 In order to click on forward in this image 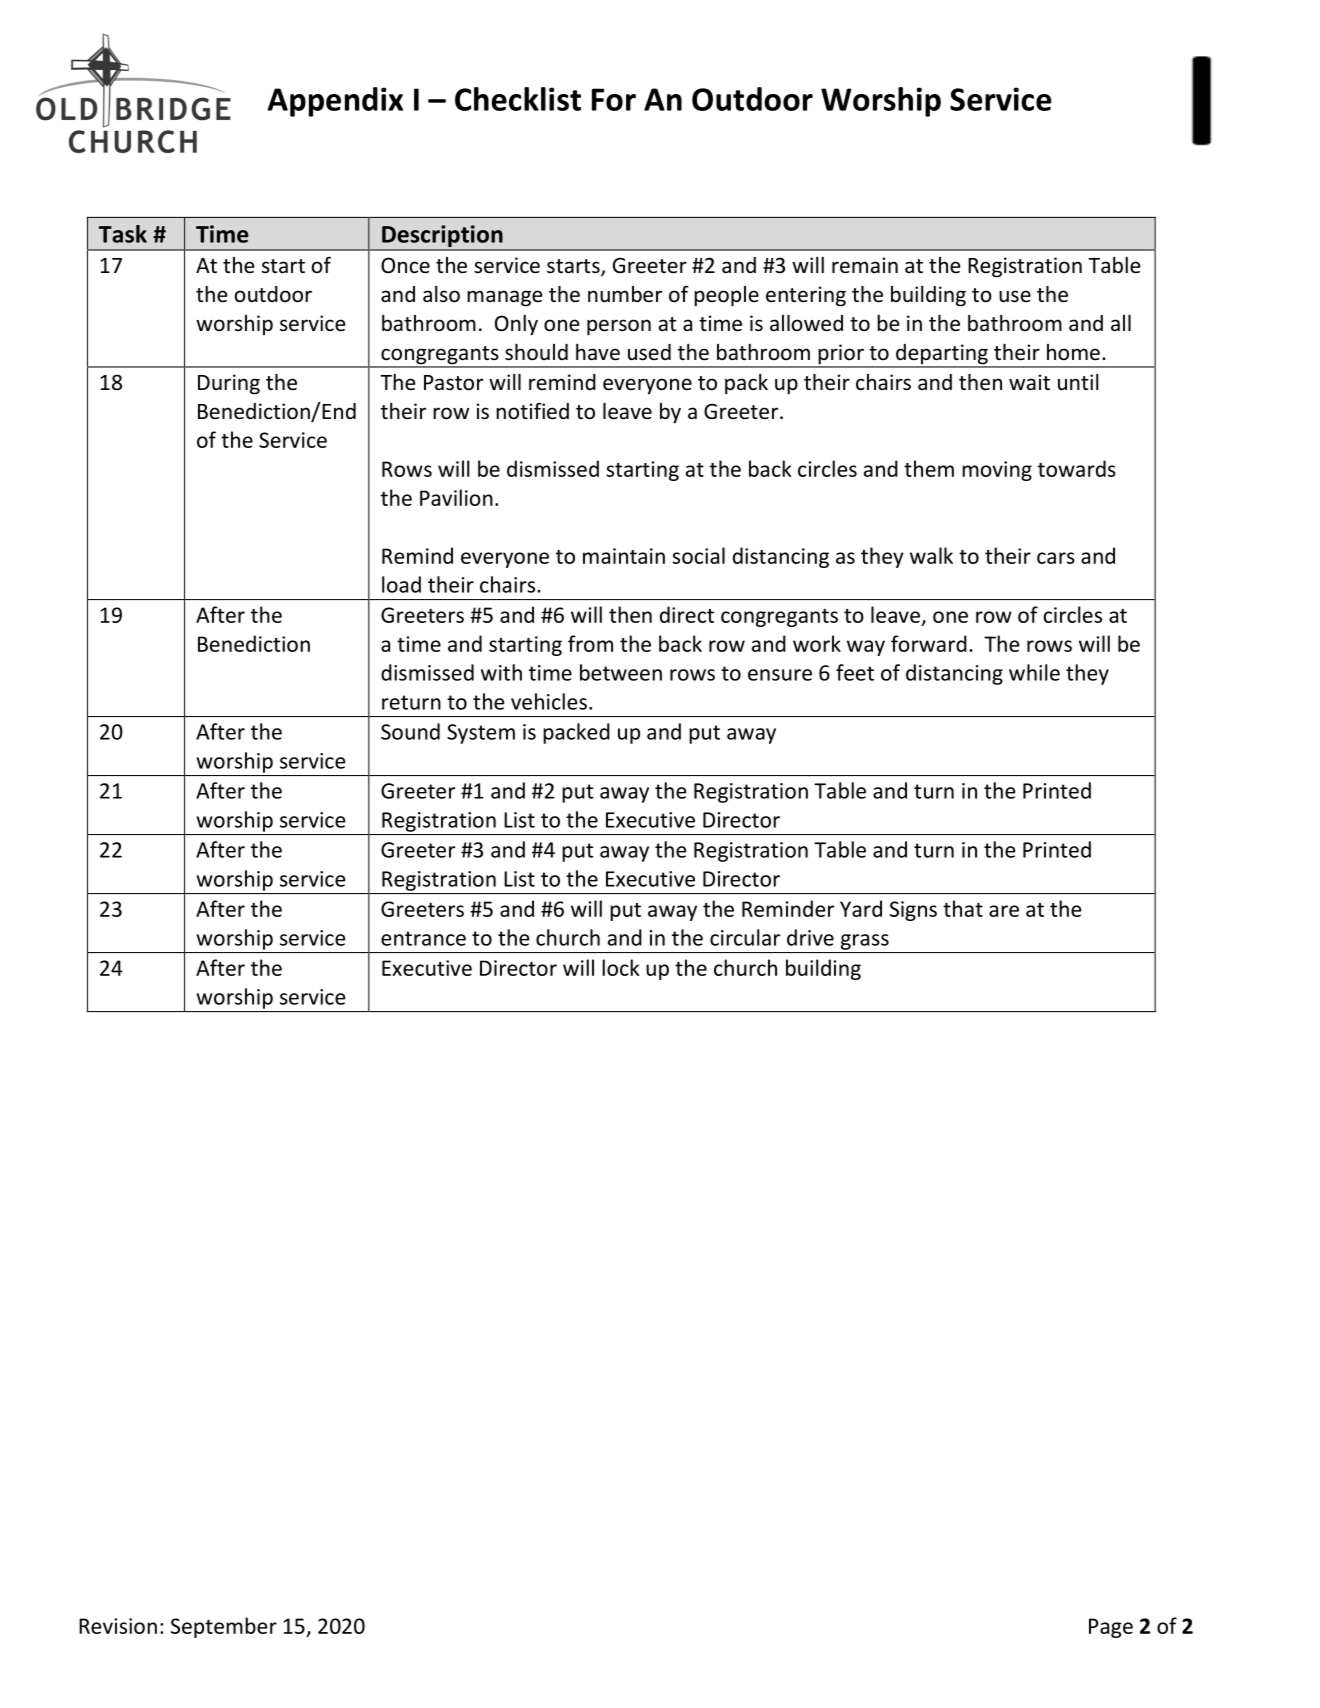, I will do `click(929, 643)`.
